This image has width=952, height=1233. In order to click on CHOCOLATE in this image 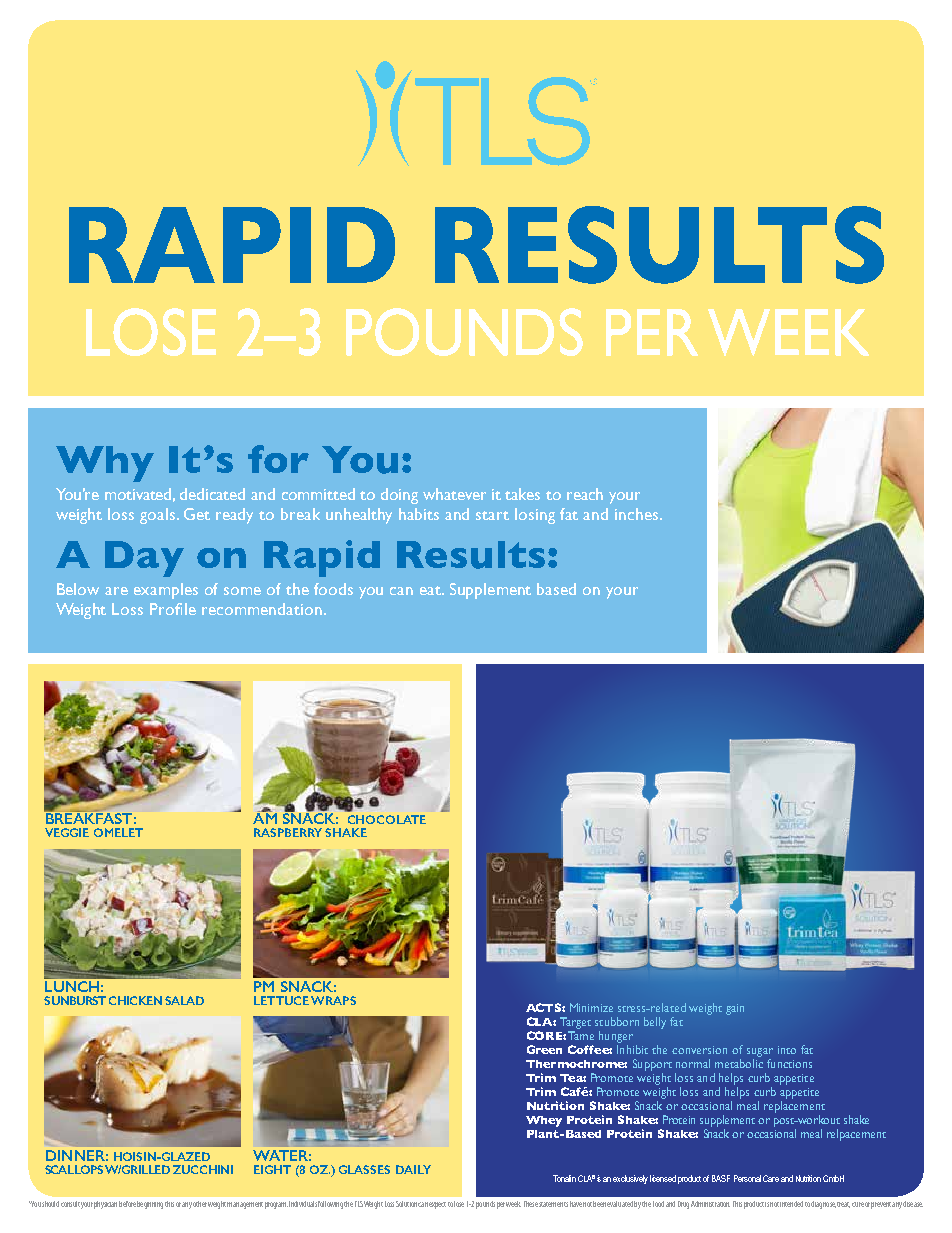, I will do `click(387, 819)`.
